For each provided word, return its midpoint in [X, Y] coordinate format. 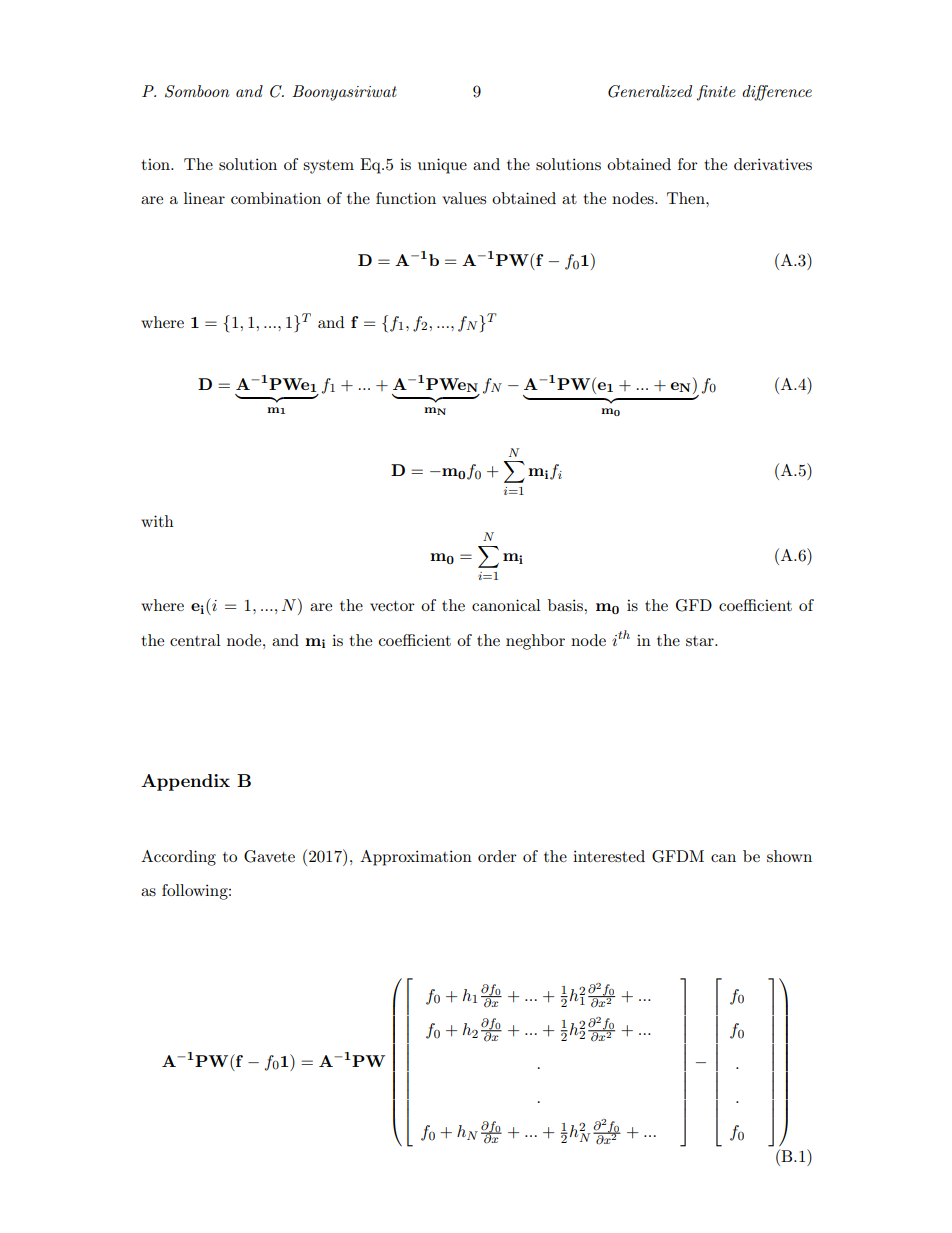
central [195, 640]
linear [204, 198]
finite [716, 93]
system [328, 167]
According [178, 858]
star [701, 641]
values [464, 198]
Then [687, 198]
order [497, 856]
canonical [506, 605]
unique [442, 166]
